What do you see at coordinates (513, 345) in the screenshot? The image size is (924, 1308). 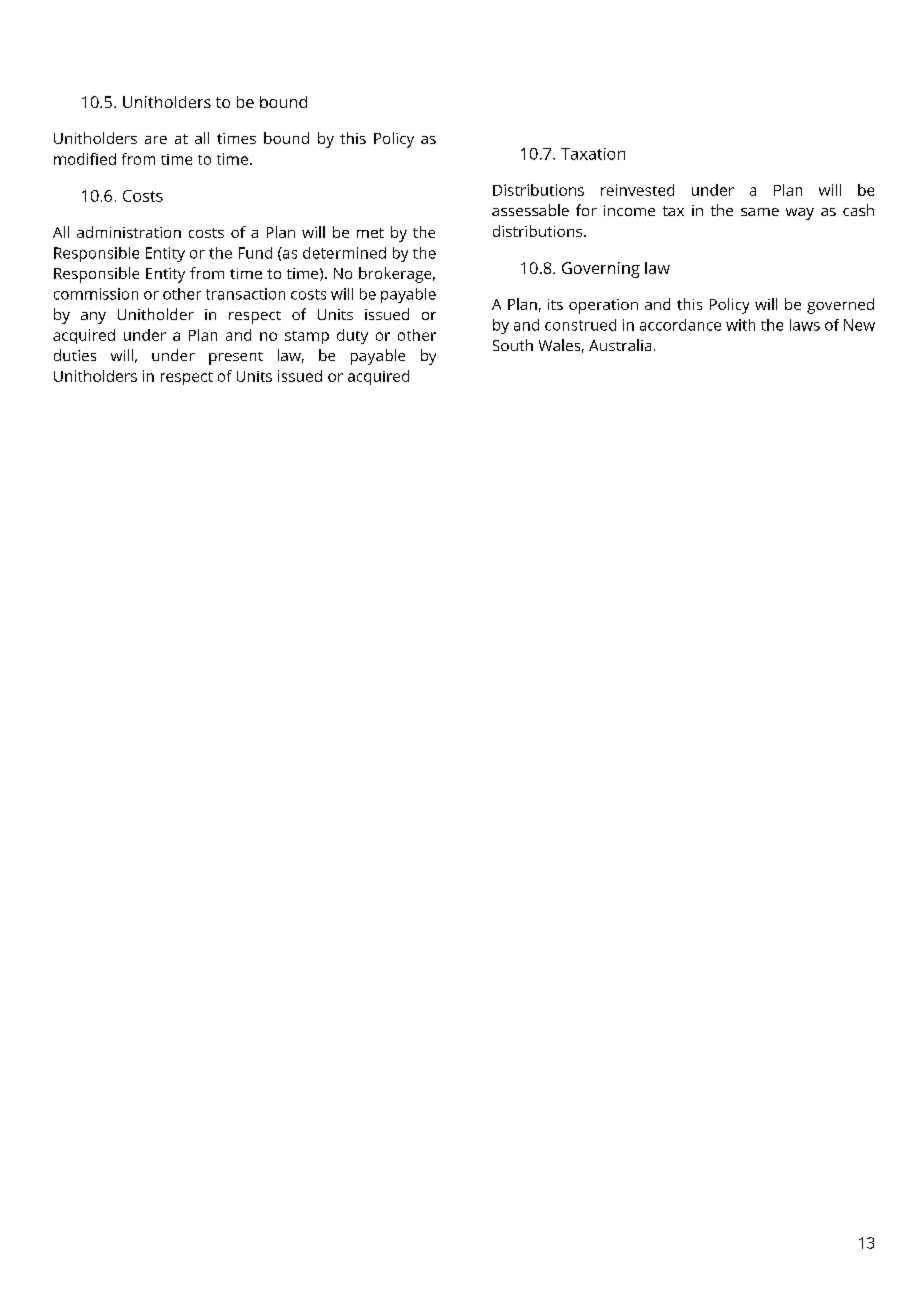 I see `South` at bounding box center [513, 345].
